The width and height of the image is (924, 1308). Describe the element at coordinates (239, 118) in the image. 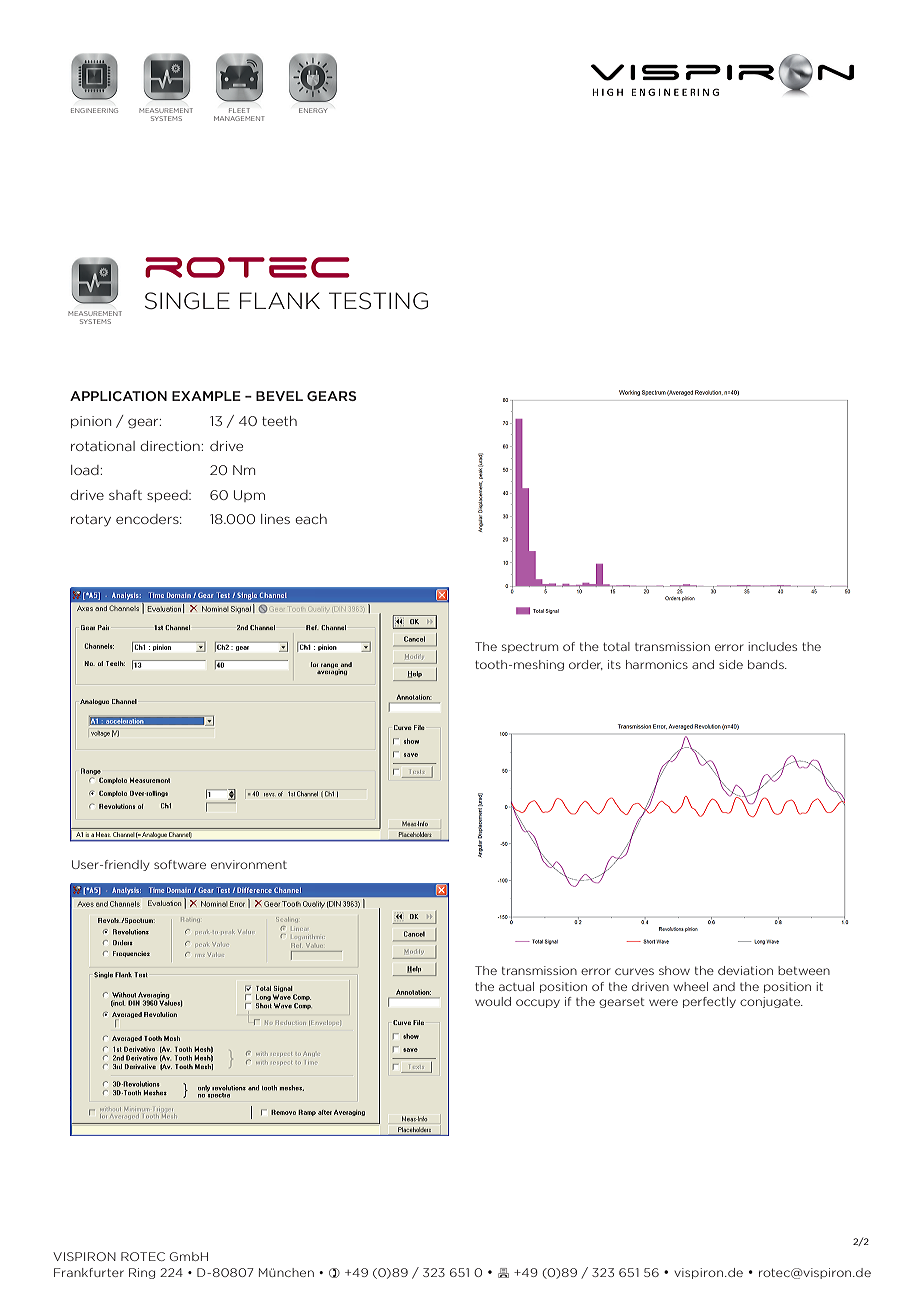

I see `MANAGEMENT` at that location.
